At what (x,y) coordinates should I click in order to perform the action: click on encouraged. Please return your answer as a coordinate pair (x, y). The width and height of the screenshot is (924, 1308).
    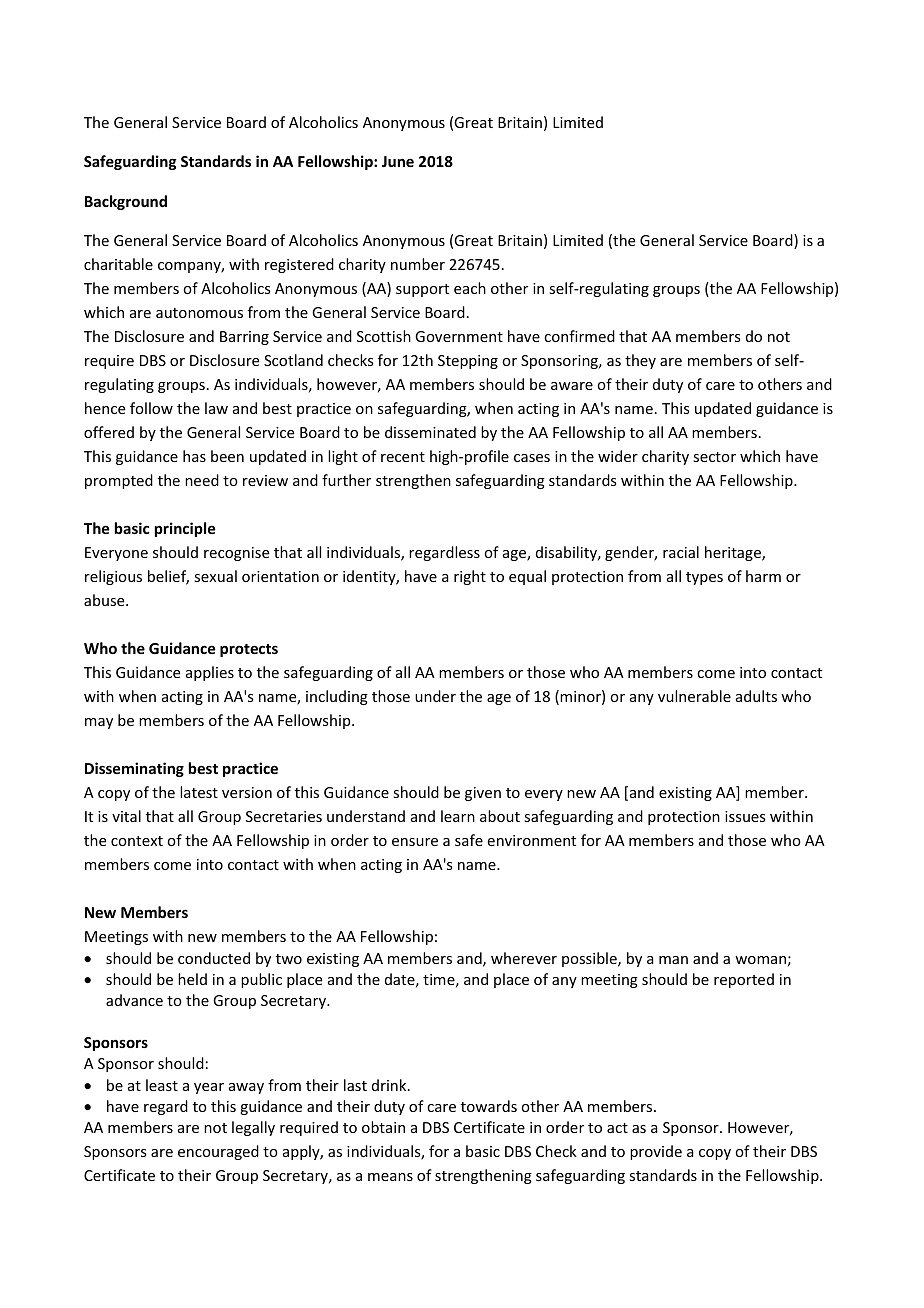
    Looking at the image, I should click on (218, 1152).
